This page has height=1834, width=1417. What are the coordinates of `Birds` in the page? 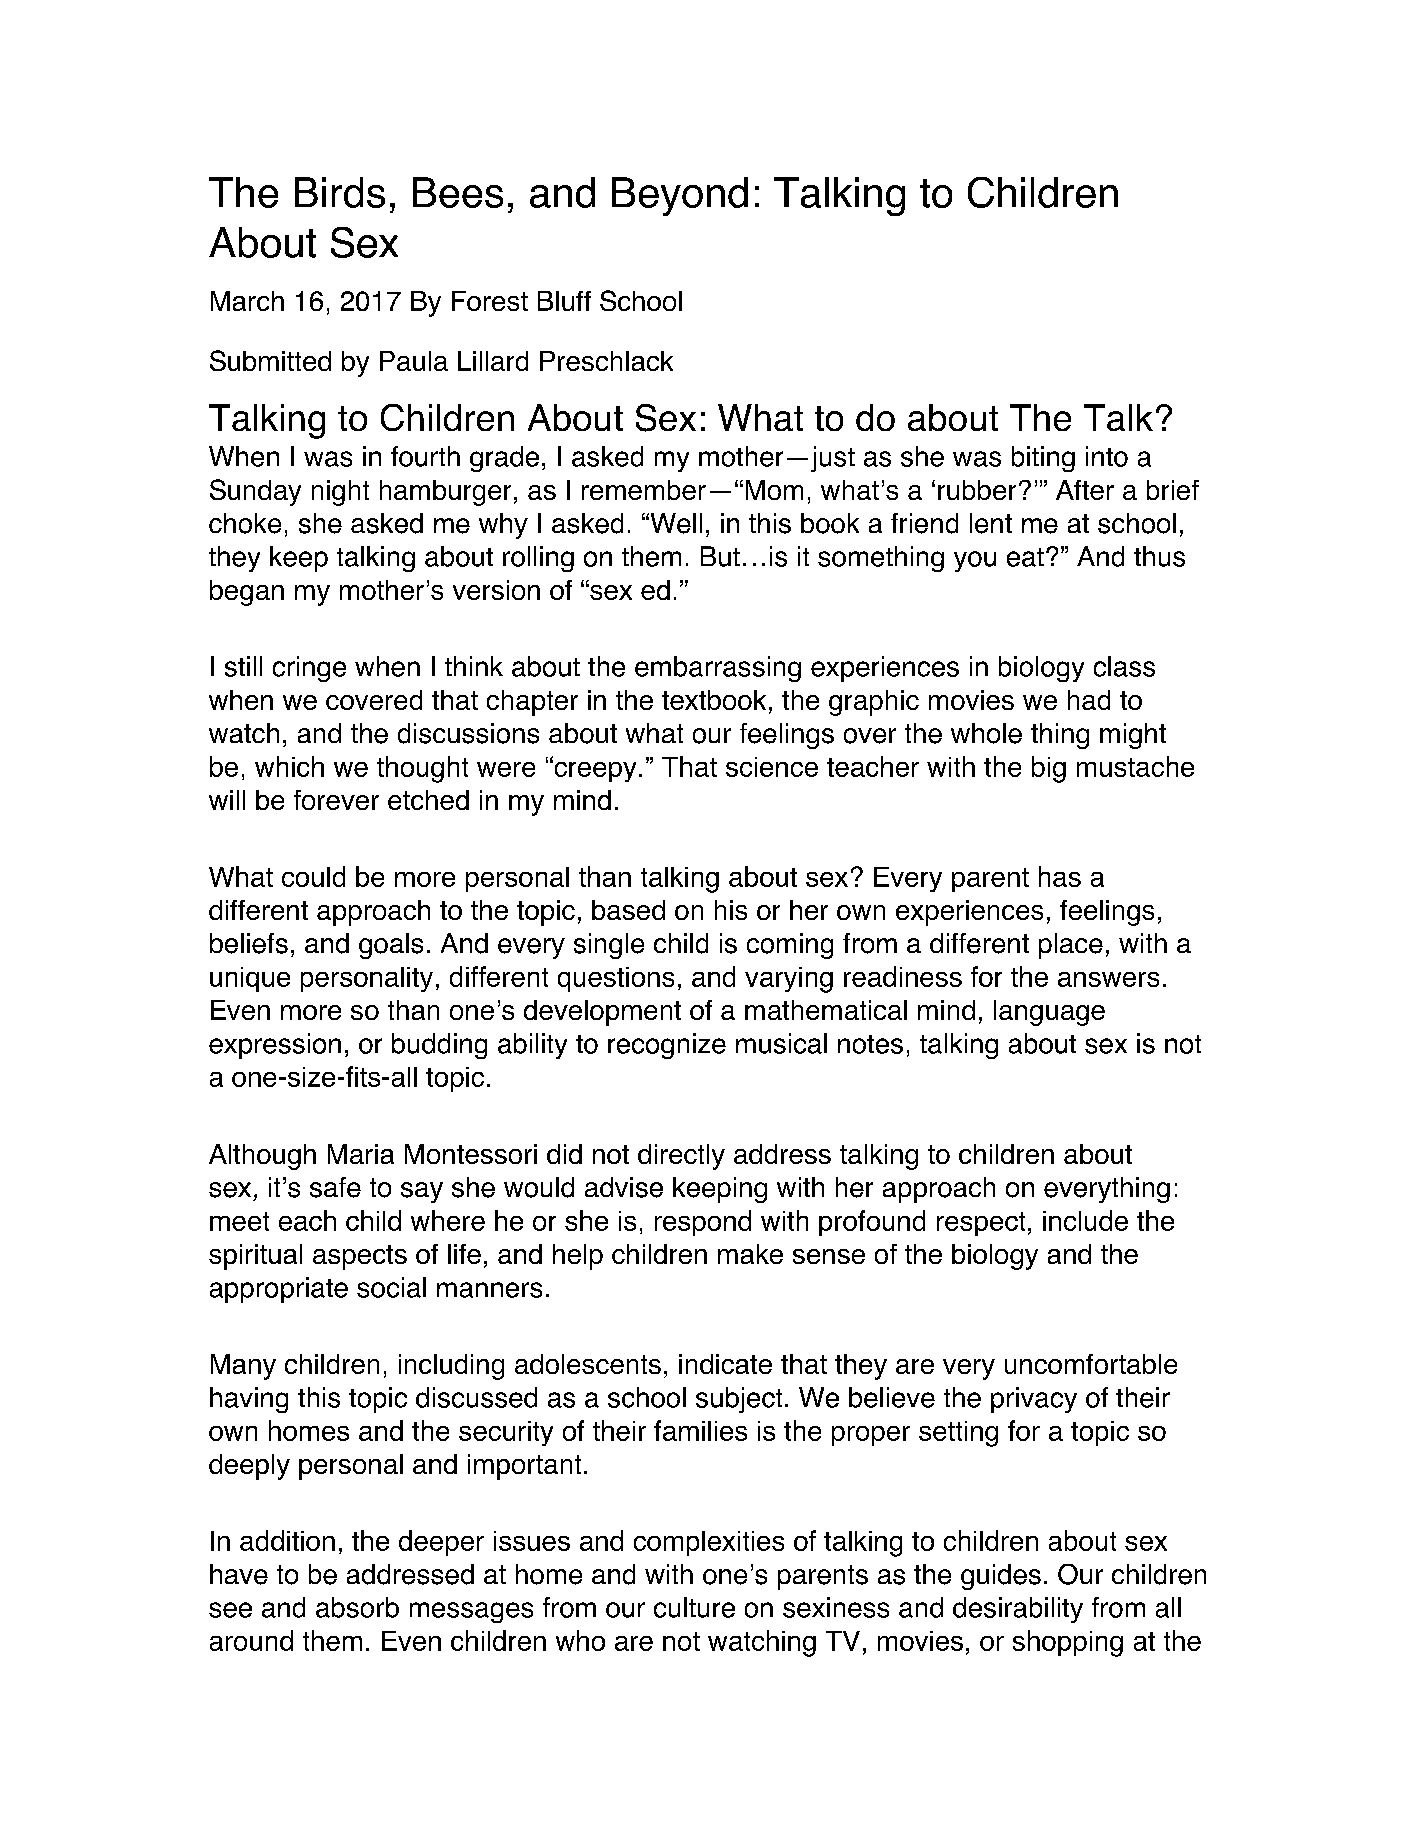 It's located at (340, 192).
